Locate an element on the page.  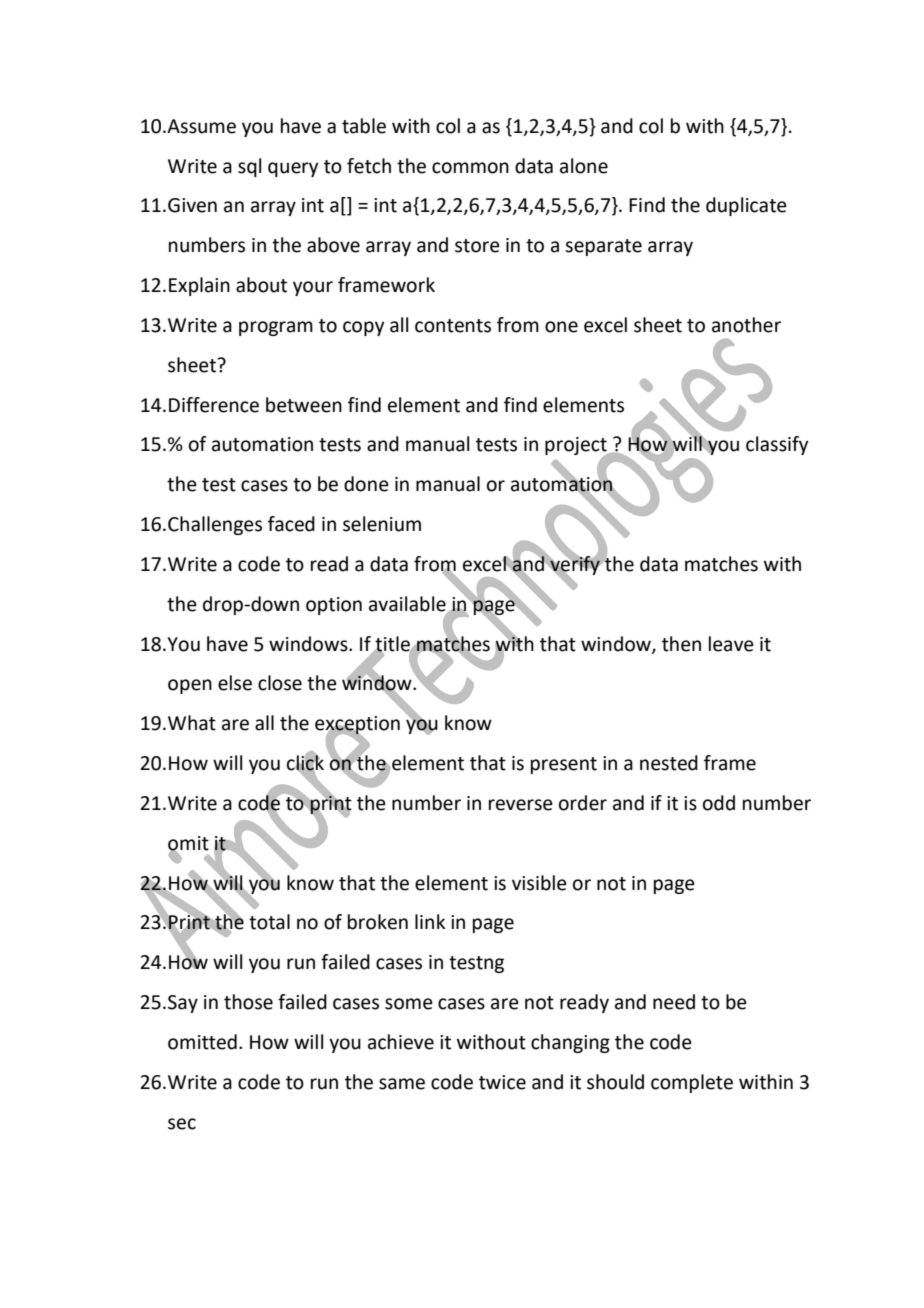
duplicate is located at coordinates (746, 206).
